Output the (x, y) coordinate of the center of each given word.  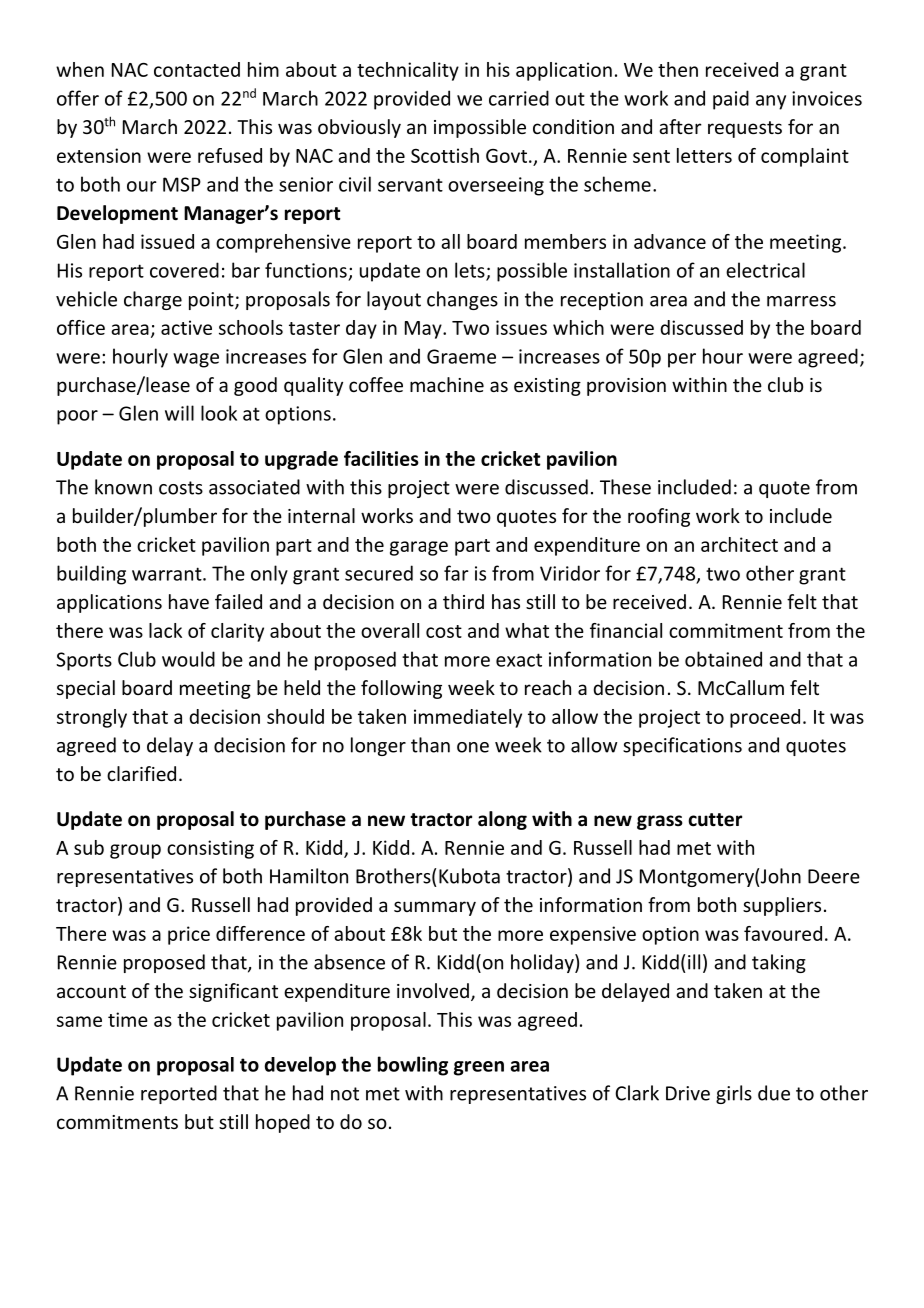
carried (519, 98)
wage (196, 360)
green (479, 1068)
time (128, 1019)
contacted (197, 69)
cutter (715, 820)
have (189, 601)
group (135, 851)
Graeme (461, 356)
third (463, 601)
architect (739, 544)
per (682, 360)
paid (731, 100)
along (502, 820)
